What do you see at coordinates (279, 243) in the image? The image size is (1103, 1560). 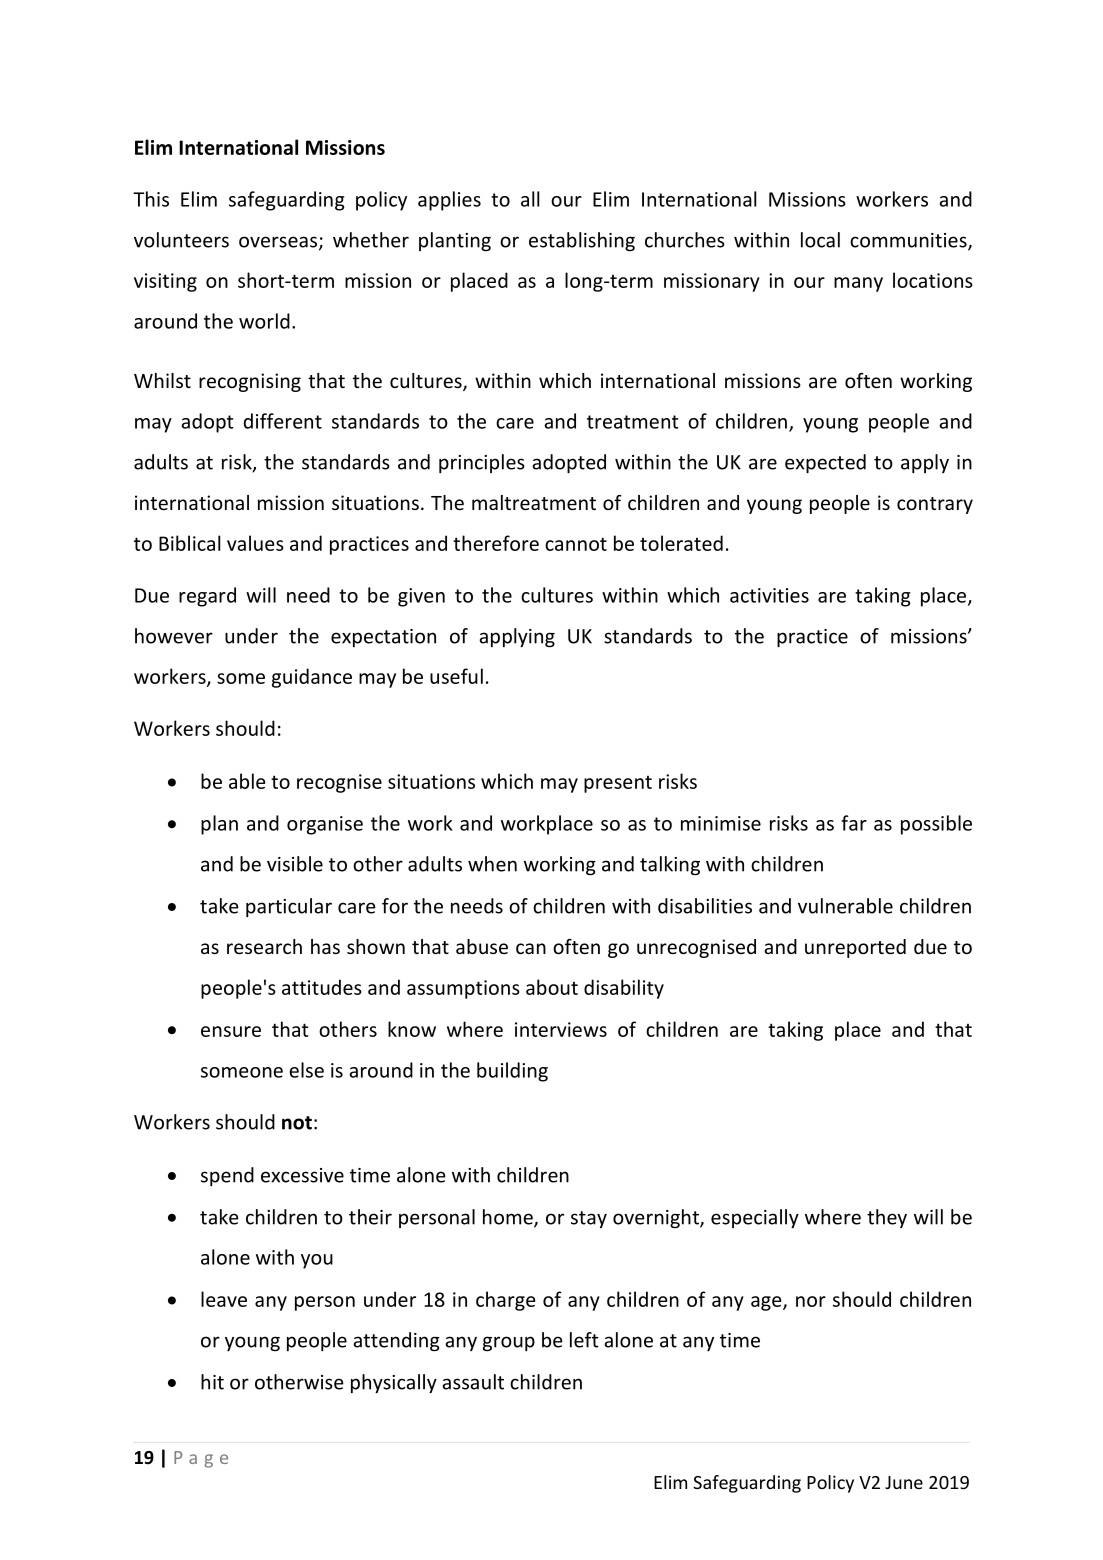 I see `overseas` at bounding box center [279, 243].
